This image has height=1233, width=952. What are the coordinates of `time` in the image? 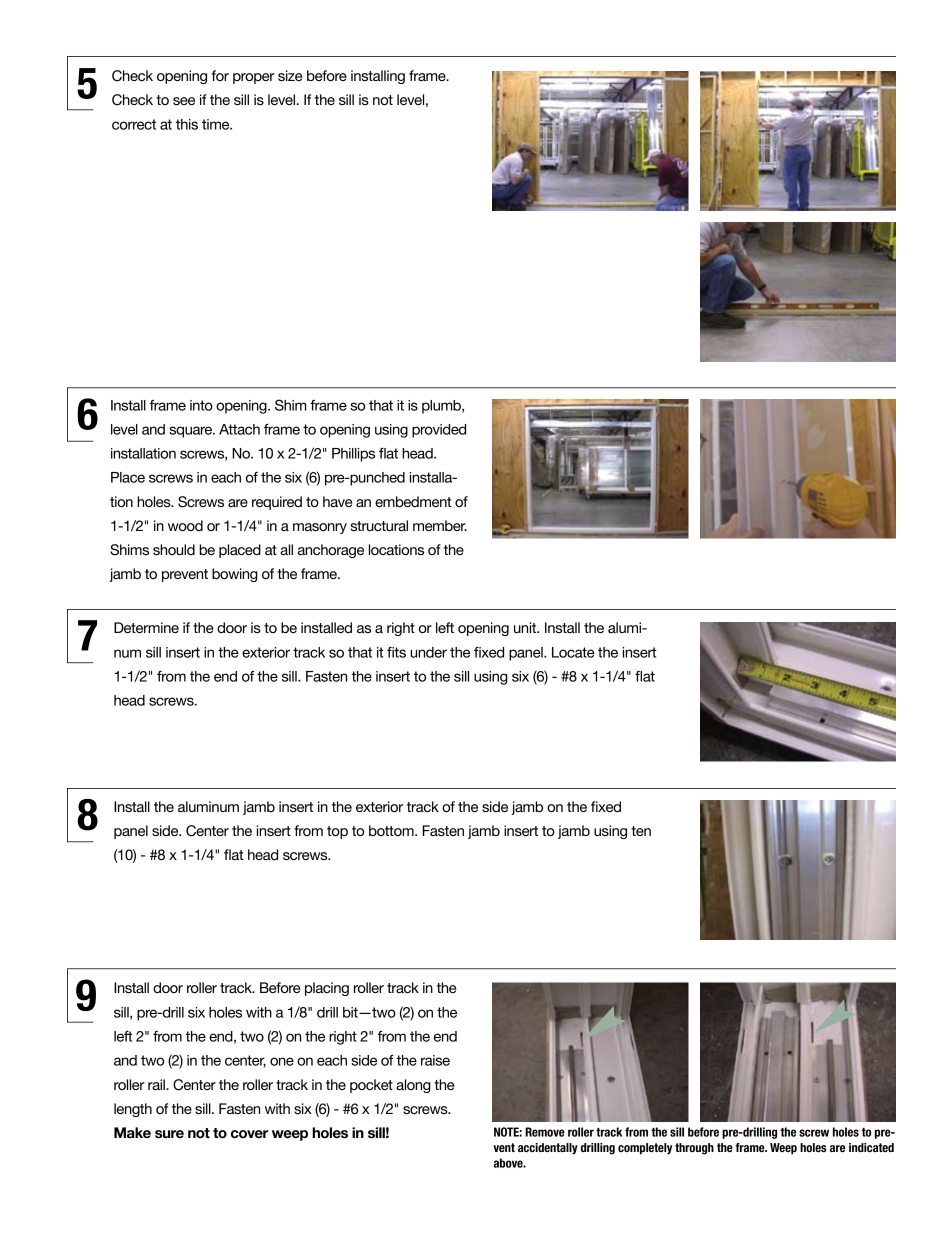 It's located at (217, 124).
